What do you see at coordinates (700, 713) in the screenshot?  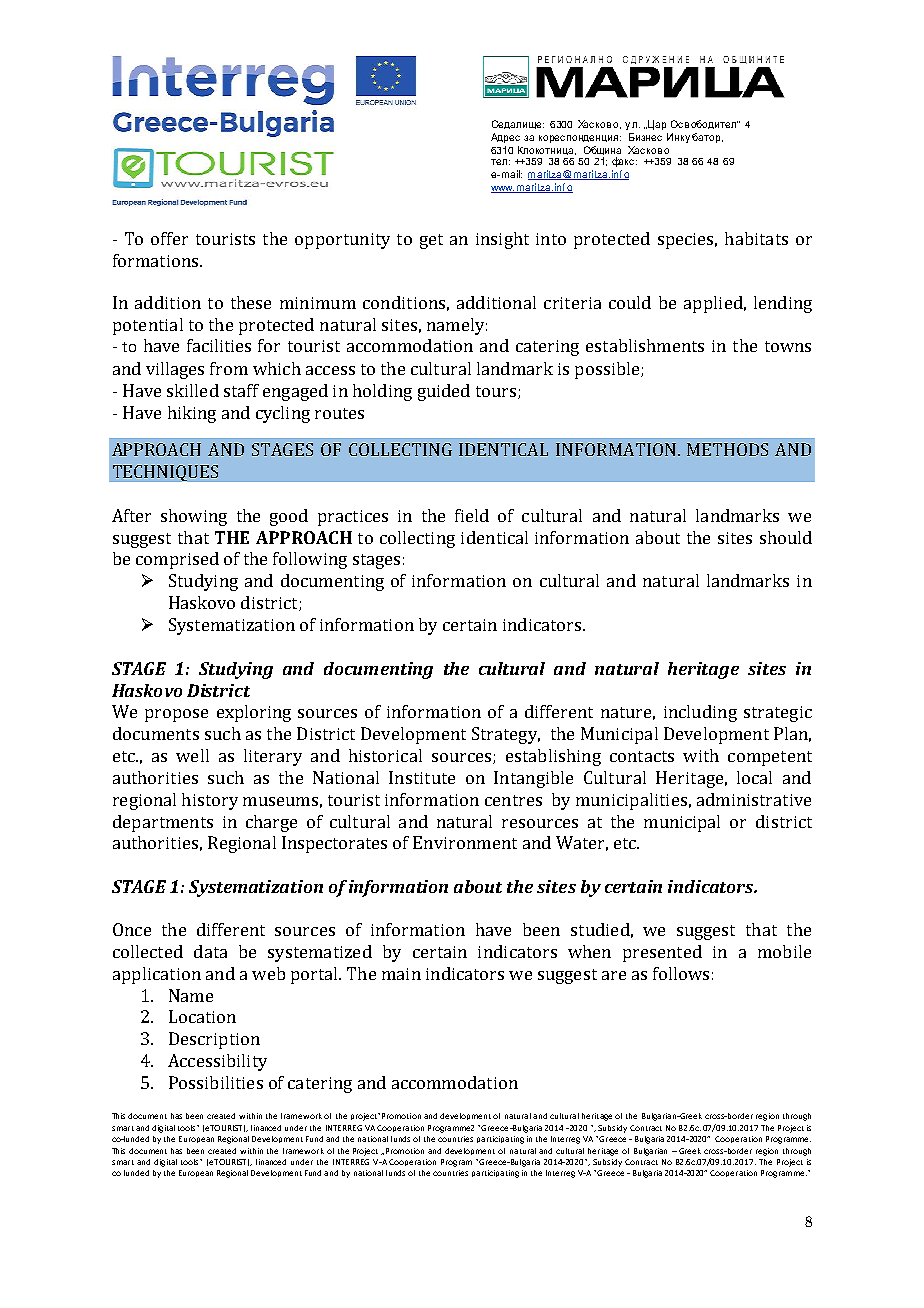 I see `including` at bounding box center [700, 713].
